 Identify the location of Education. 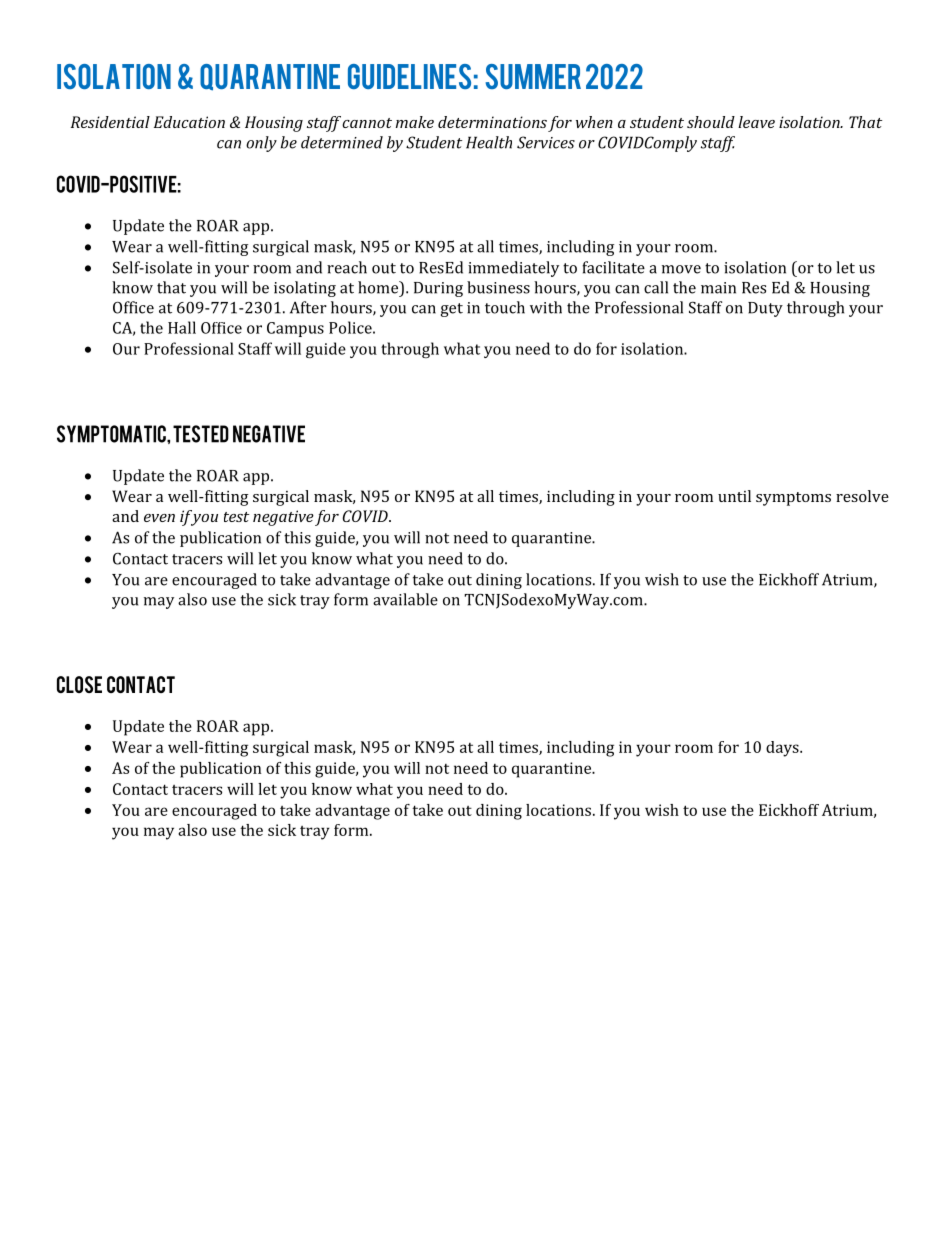
(189, 122).
